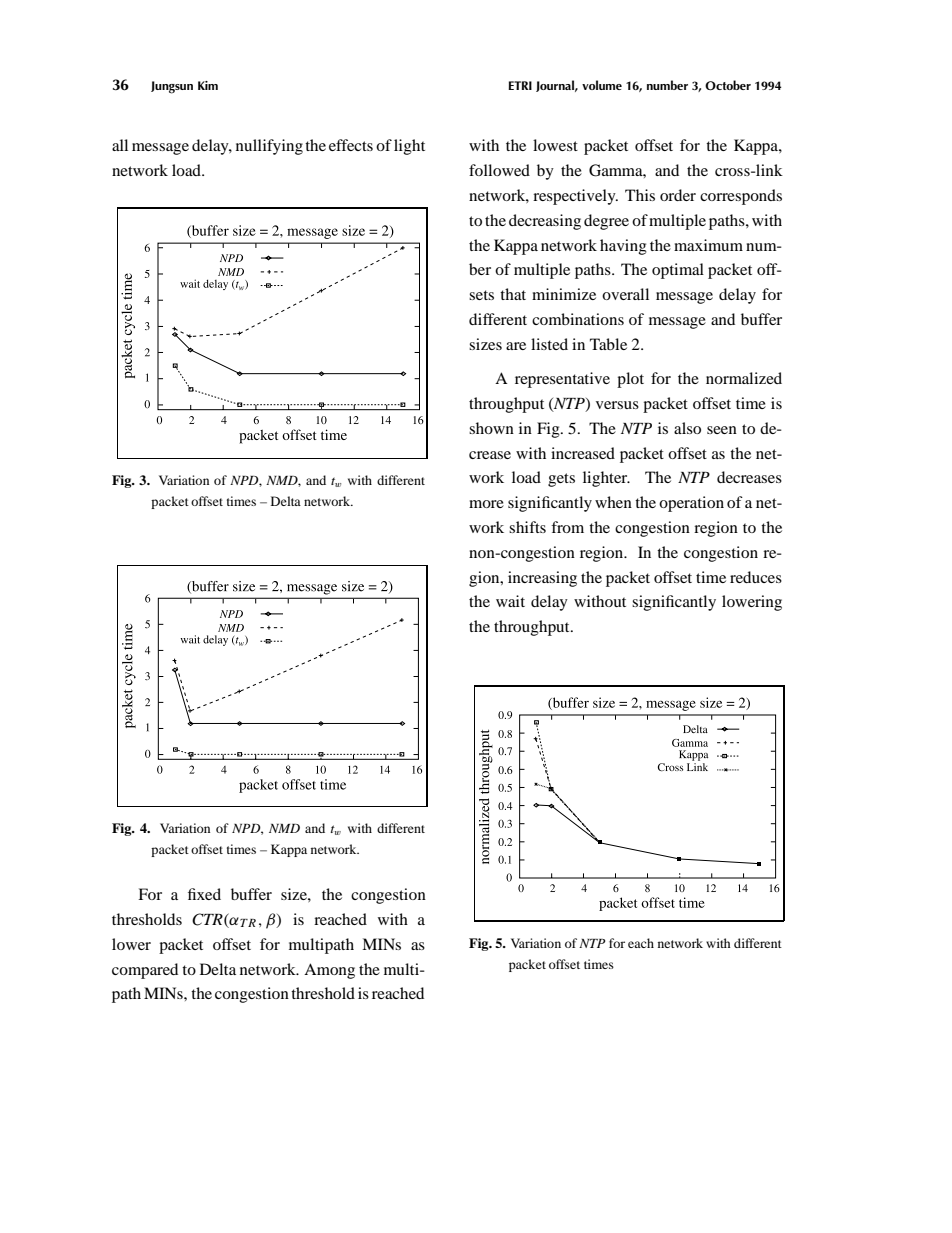 The height and width of the page is (1233, 952). What do you see at coordinates (208, 85) in the page?
I see `Kim` at bounding box center [208, 85].
